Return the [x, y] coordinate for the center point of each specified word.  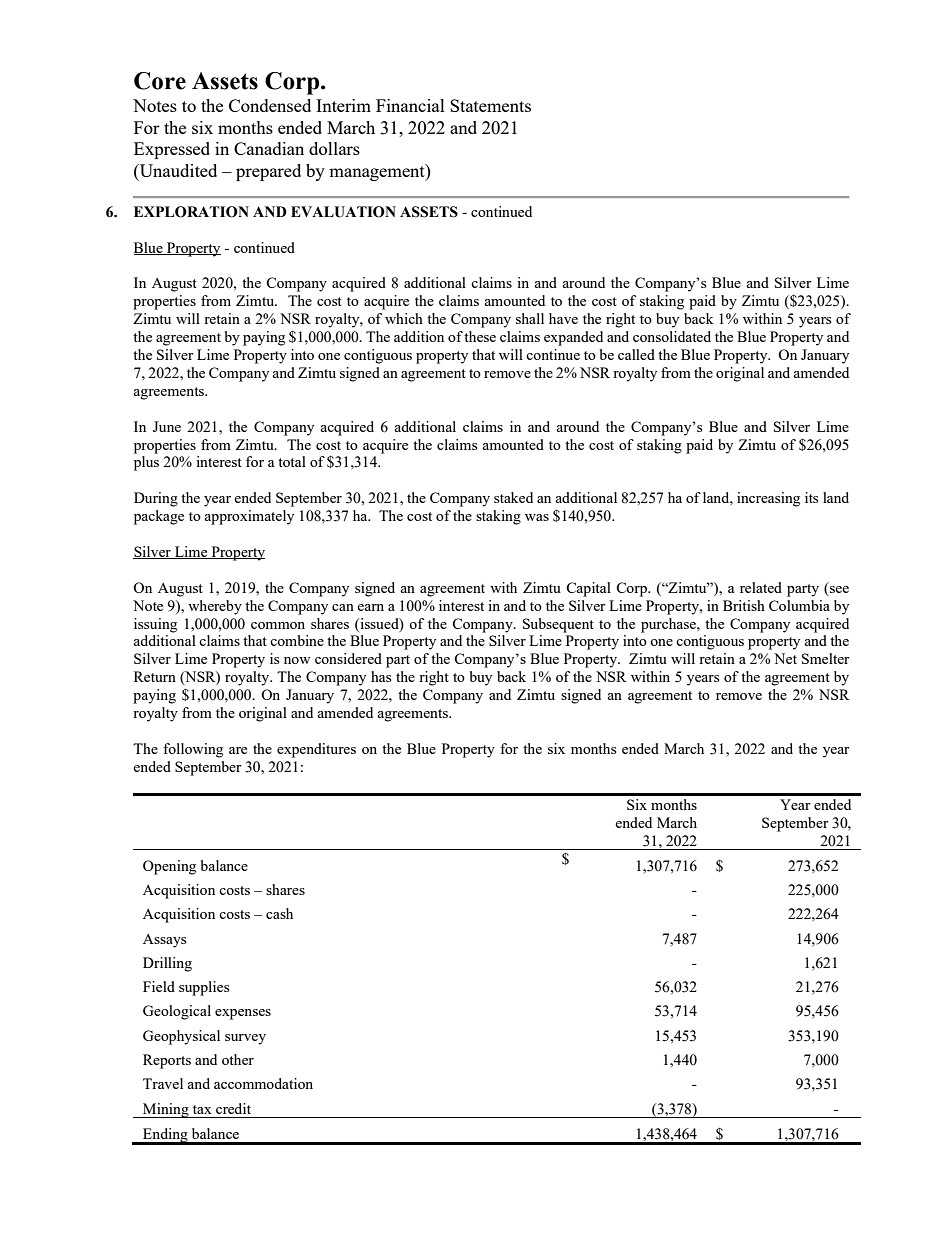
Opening [169, 867]
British [744, 605]
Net [785, 658]
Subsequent [558, 625]
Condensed [270, 105]
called [636, 354]
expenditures [316, 750]
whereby [215, 607]
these [480, 336]
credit [233, 1108]
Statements [490, 105]
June [167, 426]
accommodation [263, 1083]
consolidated [672, 336]
